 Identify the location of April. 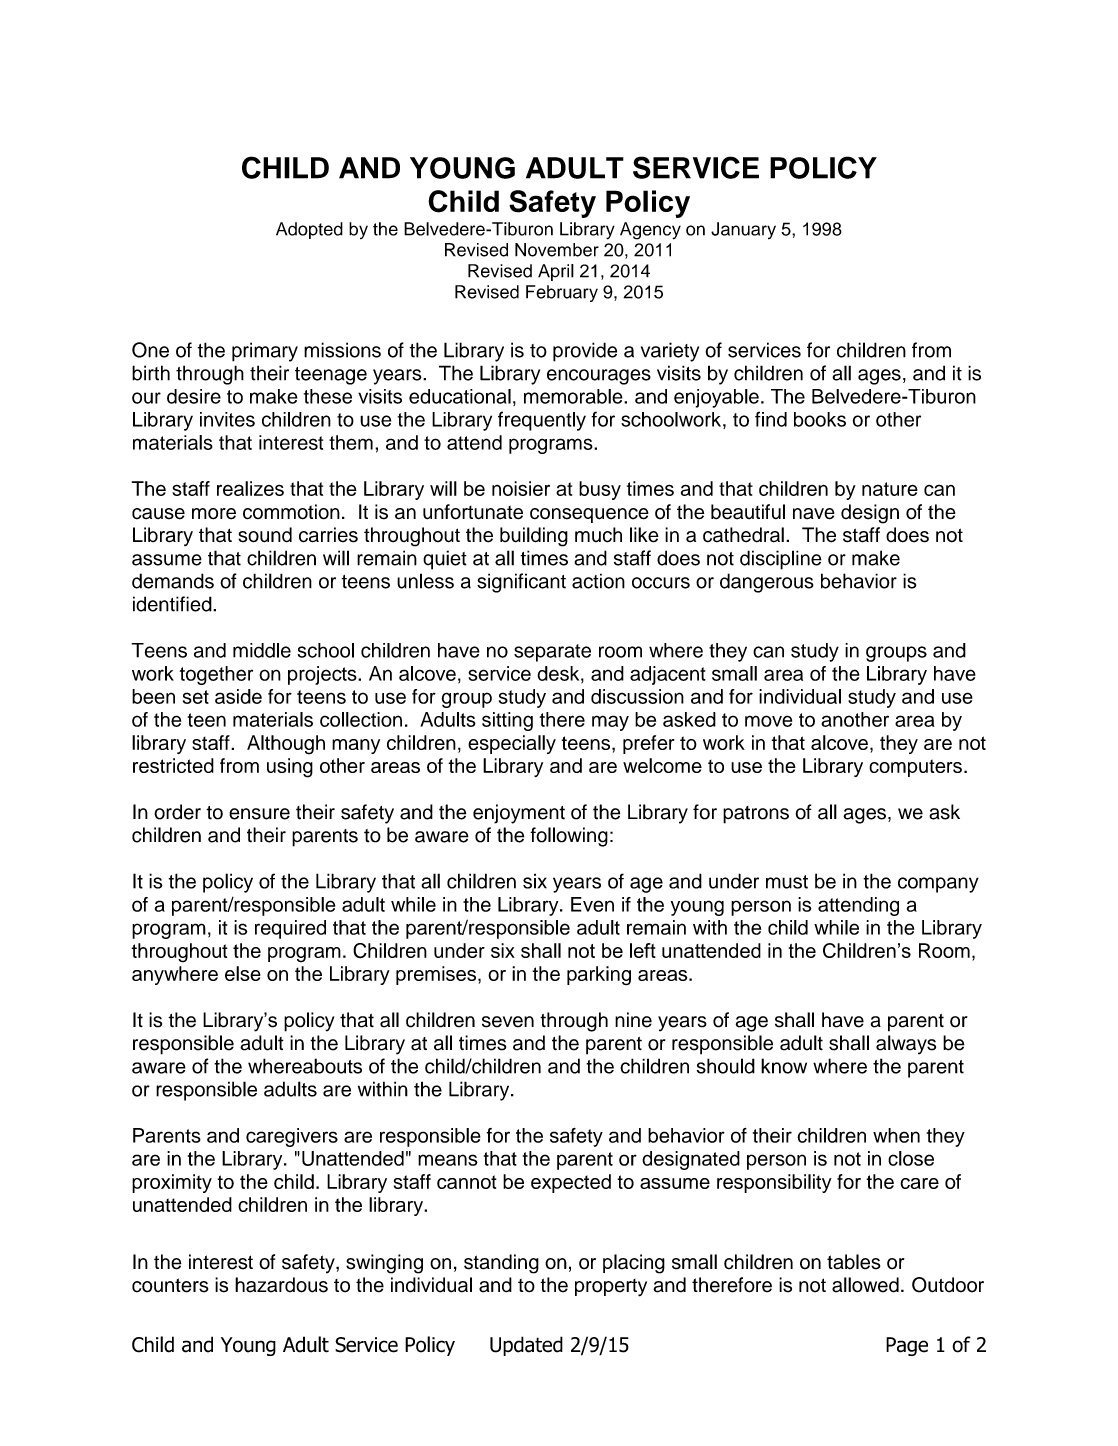
(556, 272).
